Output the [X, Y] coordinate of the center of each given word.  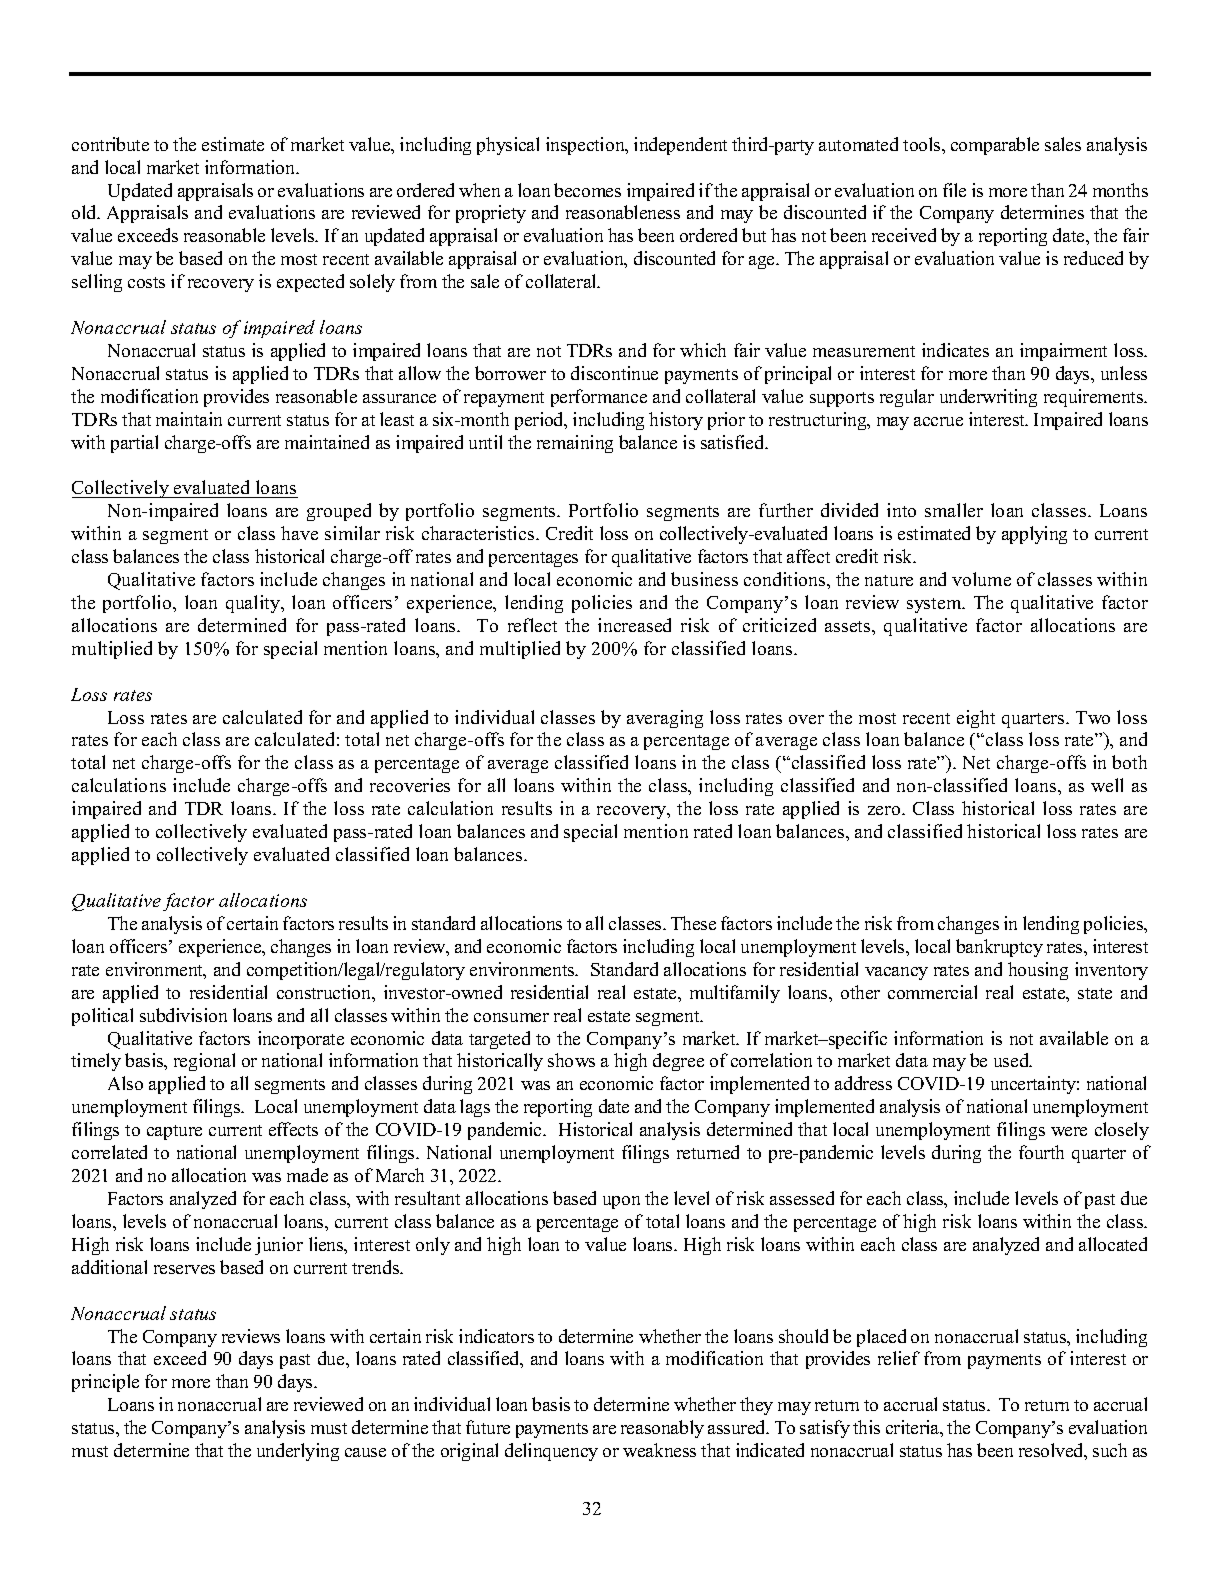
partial [134, 444]
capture [174, 1132]
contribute [110, 144]
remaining [575, 444]
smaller [954, 510]
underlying [298, 1452]
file [954, 190]
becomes [587, 190]
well [1107, 785]
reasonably [662, 1429]
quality [254, 604]
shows [571, 1060]
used [1012, 1060]
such [1110, 1450]
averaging [665, 719]
